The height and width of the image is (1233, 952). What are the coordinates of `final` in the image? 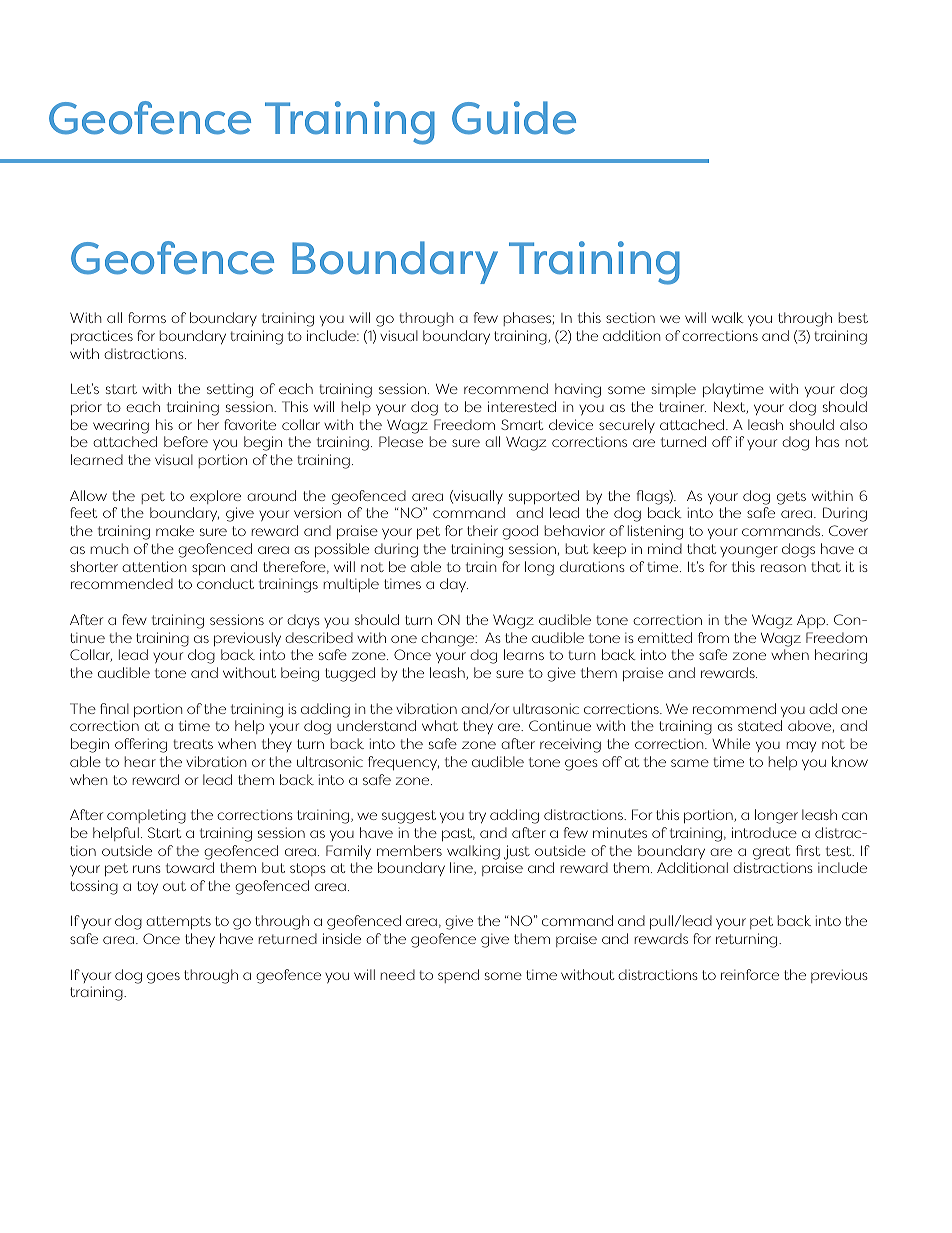 It's located at (114, 708).
